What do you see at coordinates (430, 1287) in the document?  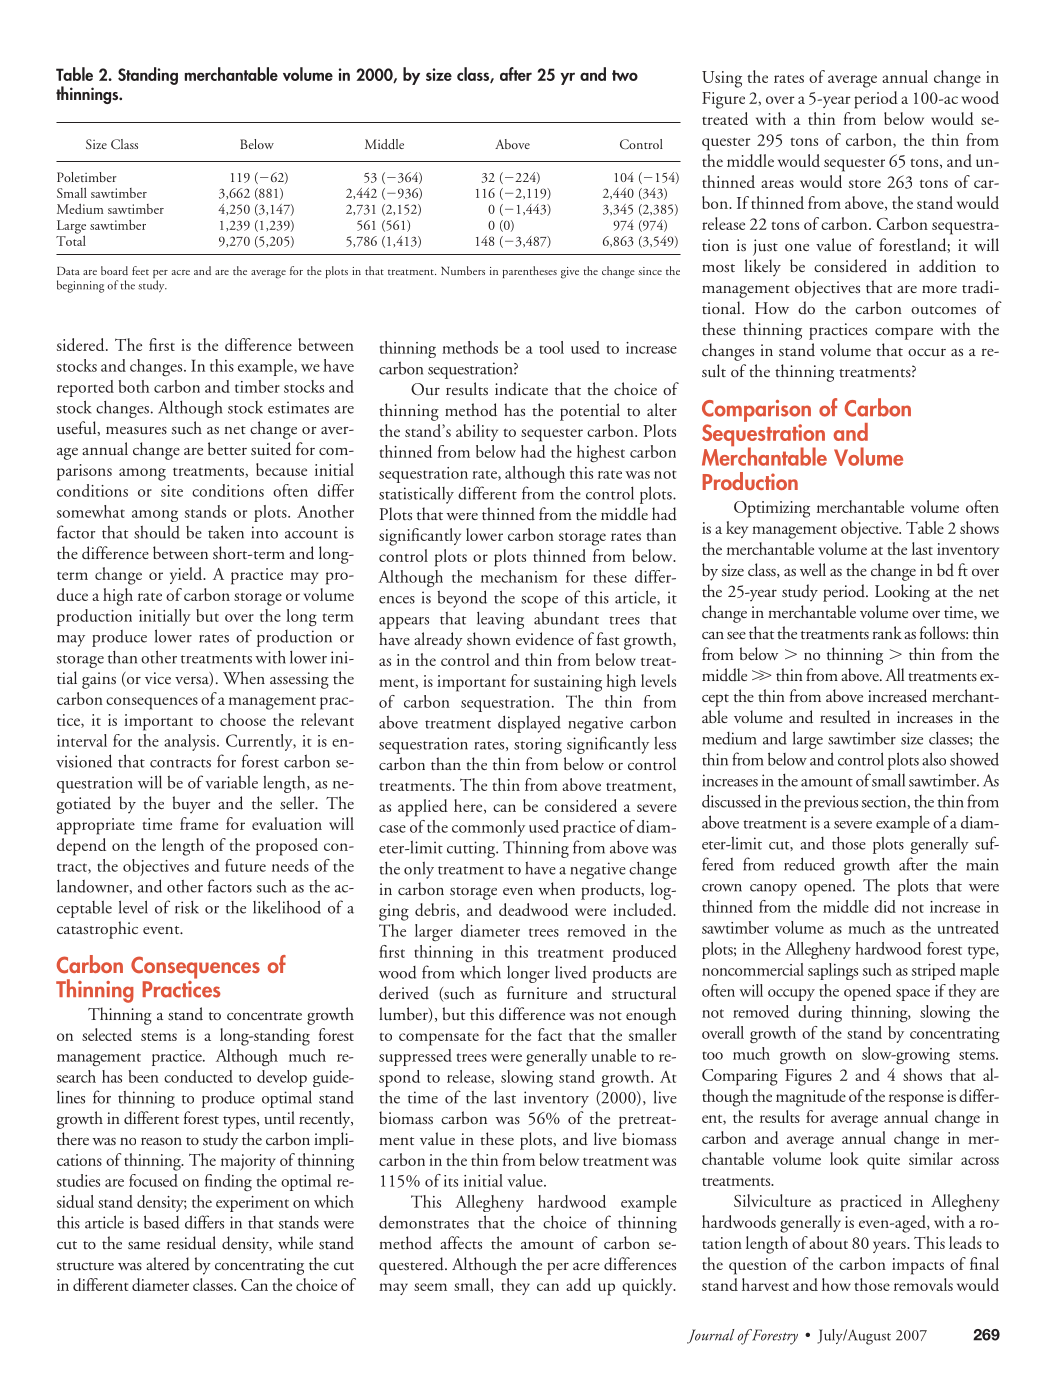 I see `seem` at bounding box center [430, 1287].
